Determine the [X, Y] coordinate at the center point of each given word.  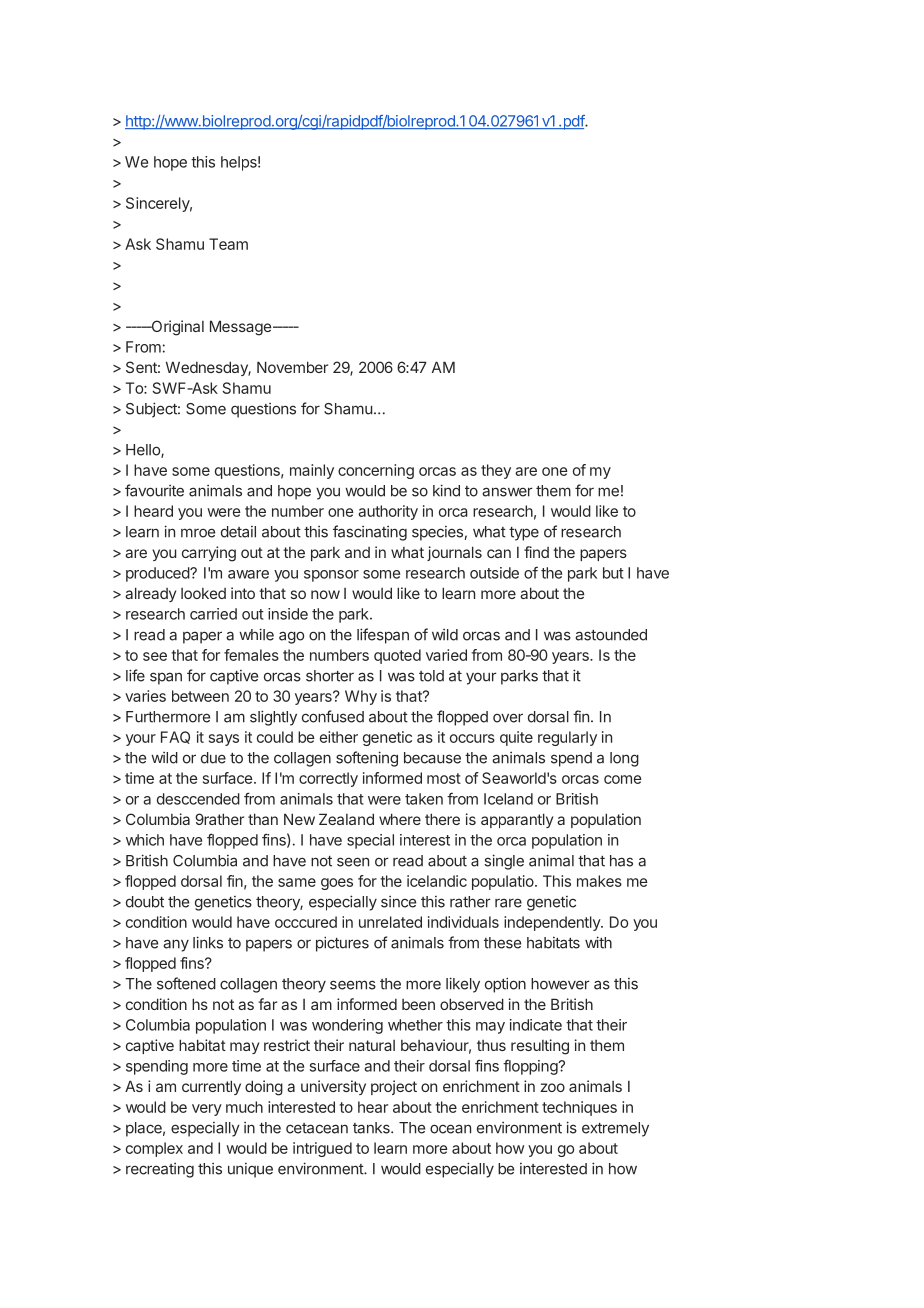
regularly [567, 738]
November [292, 367]
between [200, 696]
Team [228, 244]
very [207, 1110]
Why [361, 697]
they [496, 471]
